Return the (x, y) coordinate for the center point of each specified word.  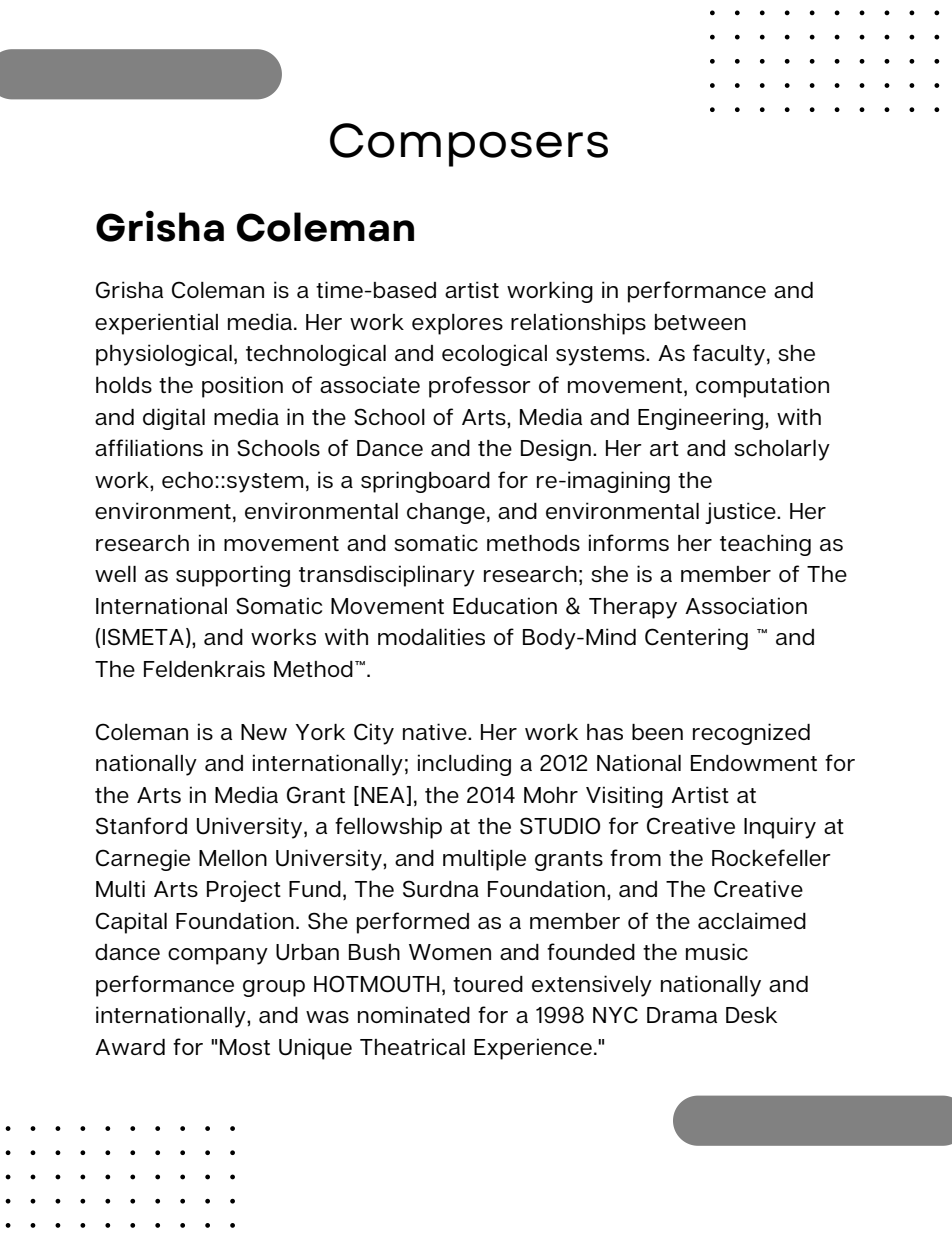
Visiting (624, 797)
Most (245, 1047)
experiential (156, 324)
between (700, 322)
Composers (469, 145)
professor (480, 387)
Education (505, 605)
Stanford (141, 826)
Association (746, 605)
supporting (233, 576)
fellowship (388, 828)
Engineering (700, 419)
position (242, 387)
